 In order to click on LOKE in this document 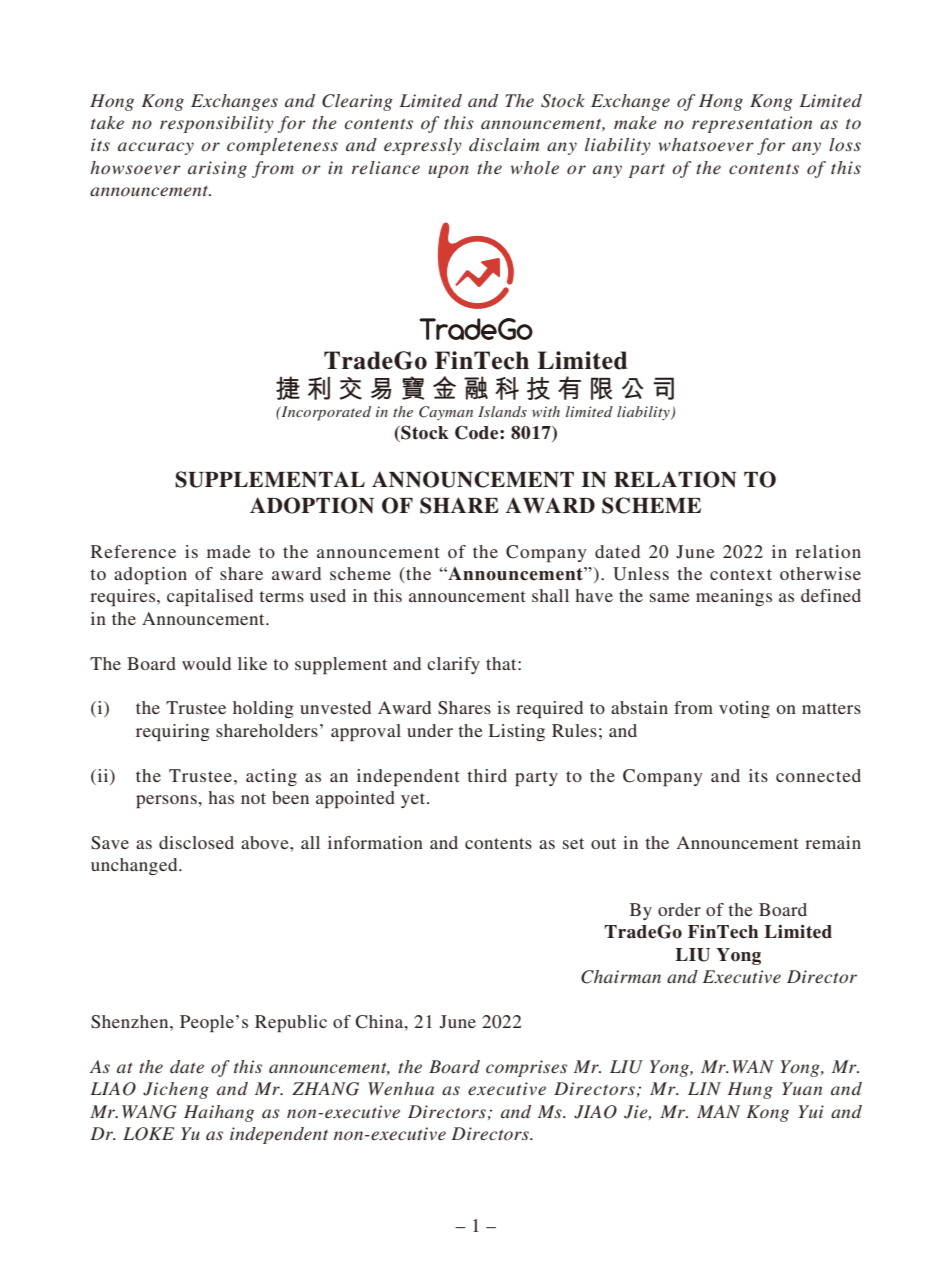, I will do `click(148, 1134)`.
